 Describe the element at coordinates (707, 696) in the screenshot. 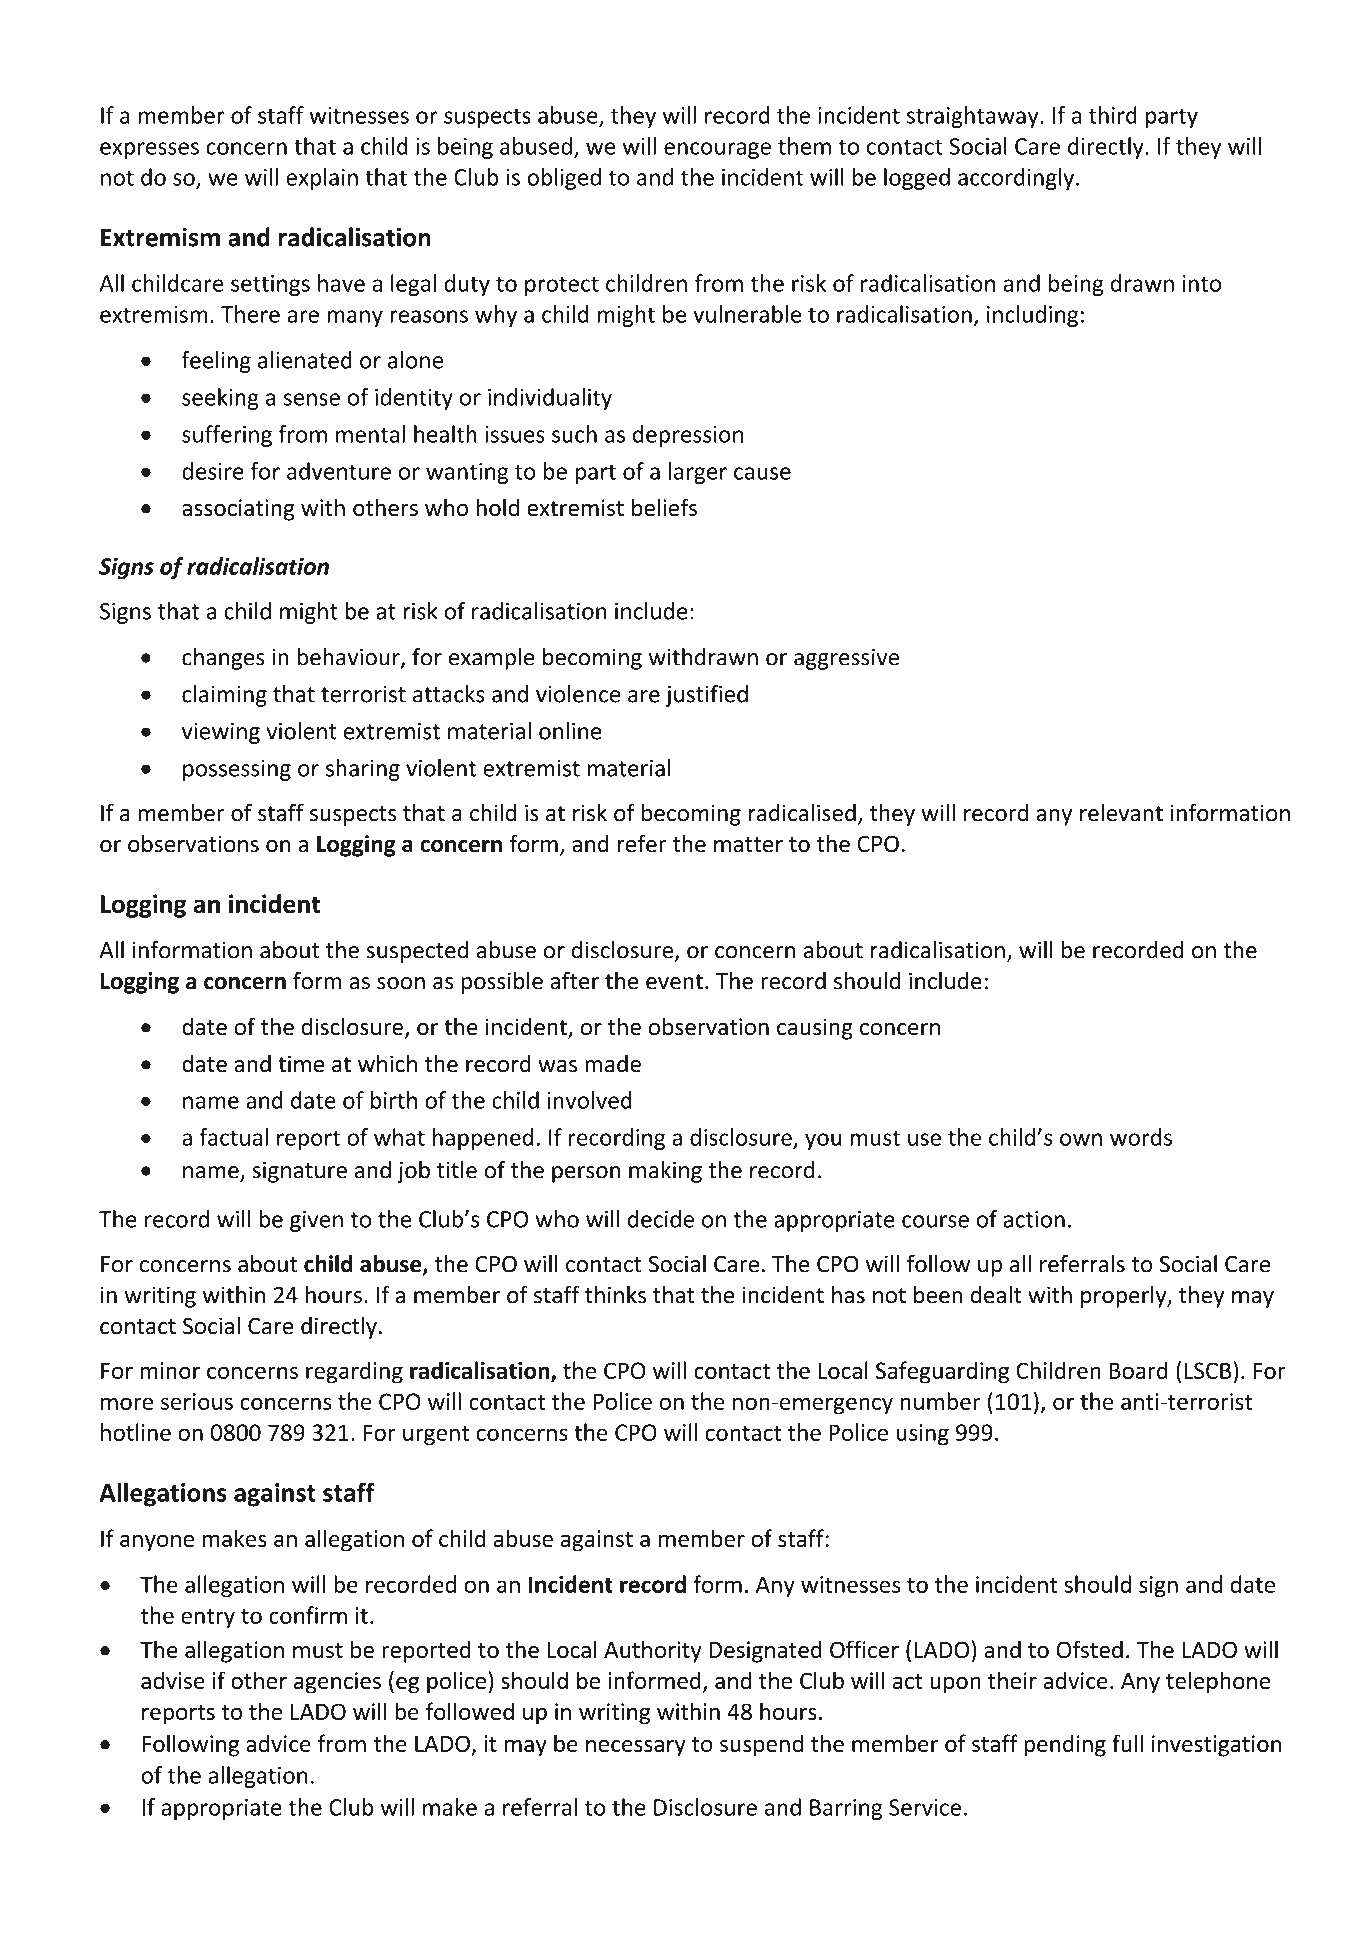

I see `justified` at that location.
